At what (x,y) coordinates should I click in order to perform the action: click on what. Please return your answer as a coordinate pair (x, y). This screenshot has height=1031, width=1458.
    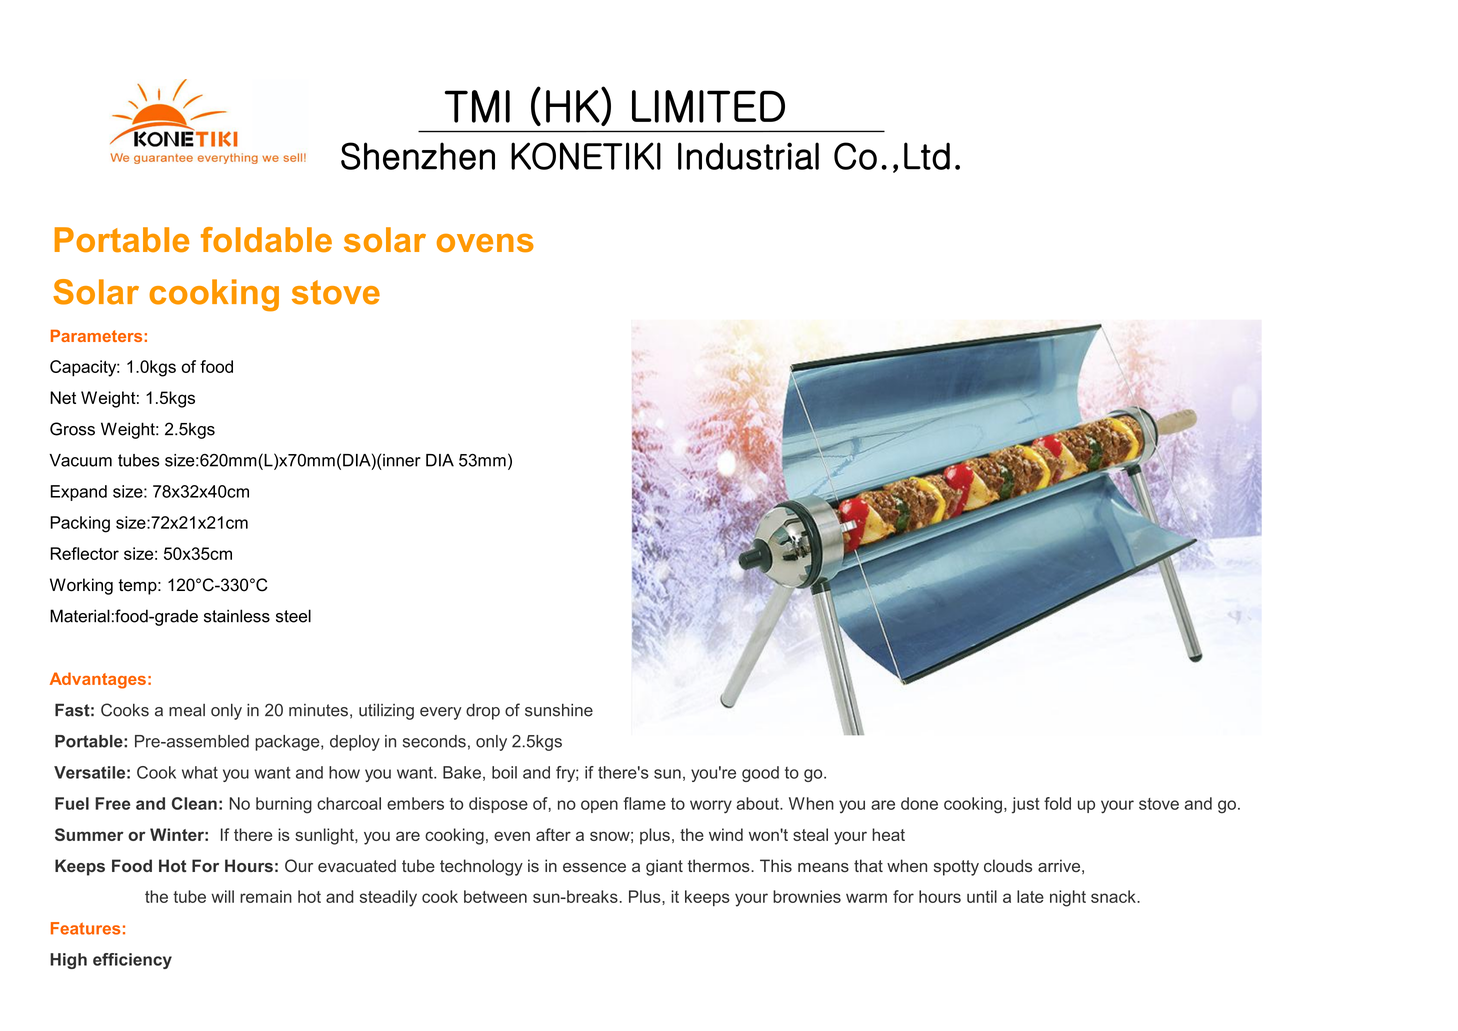
    Looking at the image, I should click on (200, 772).
